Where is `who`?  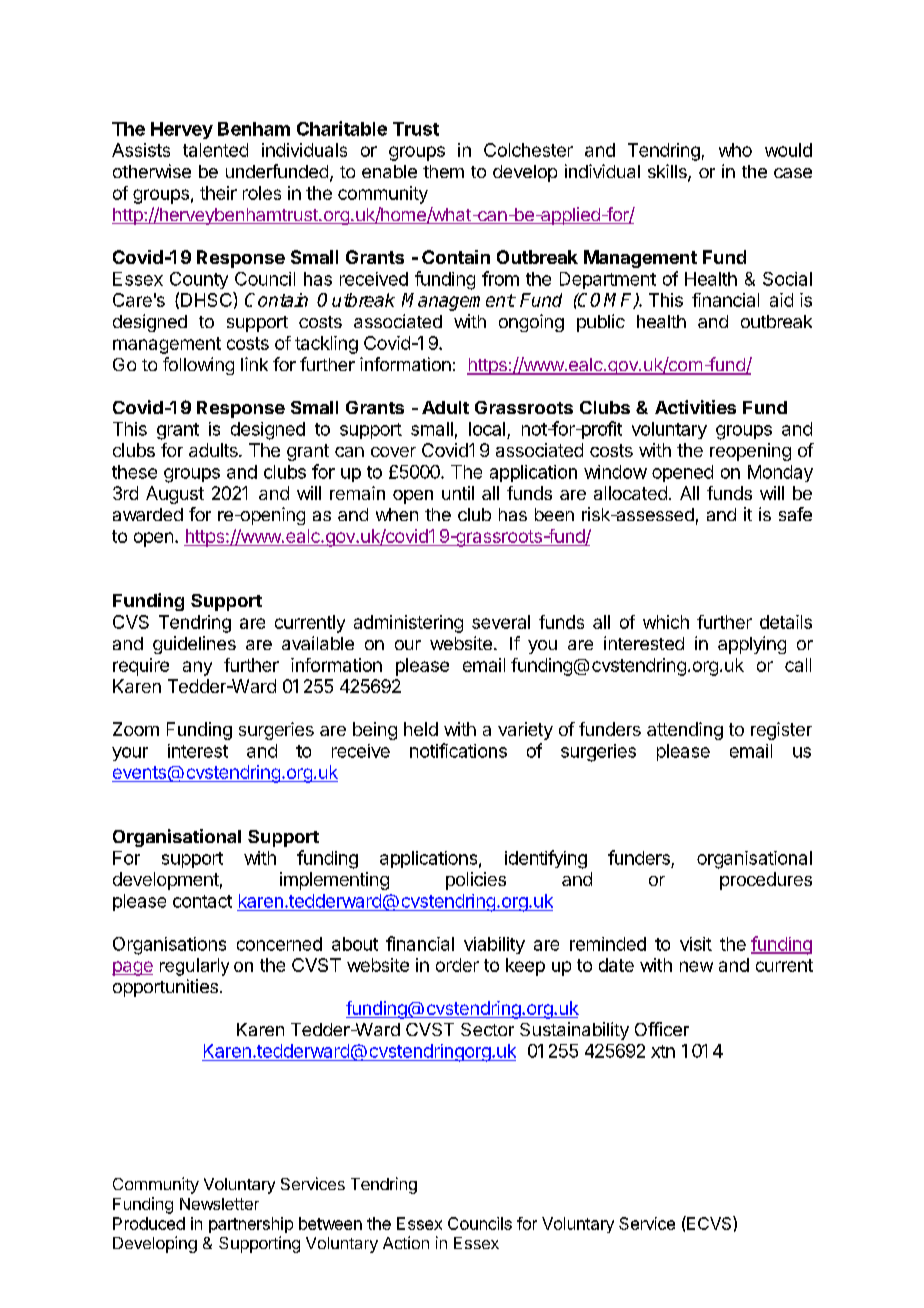
who is located at coordinates (735, 150).
